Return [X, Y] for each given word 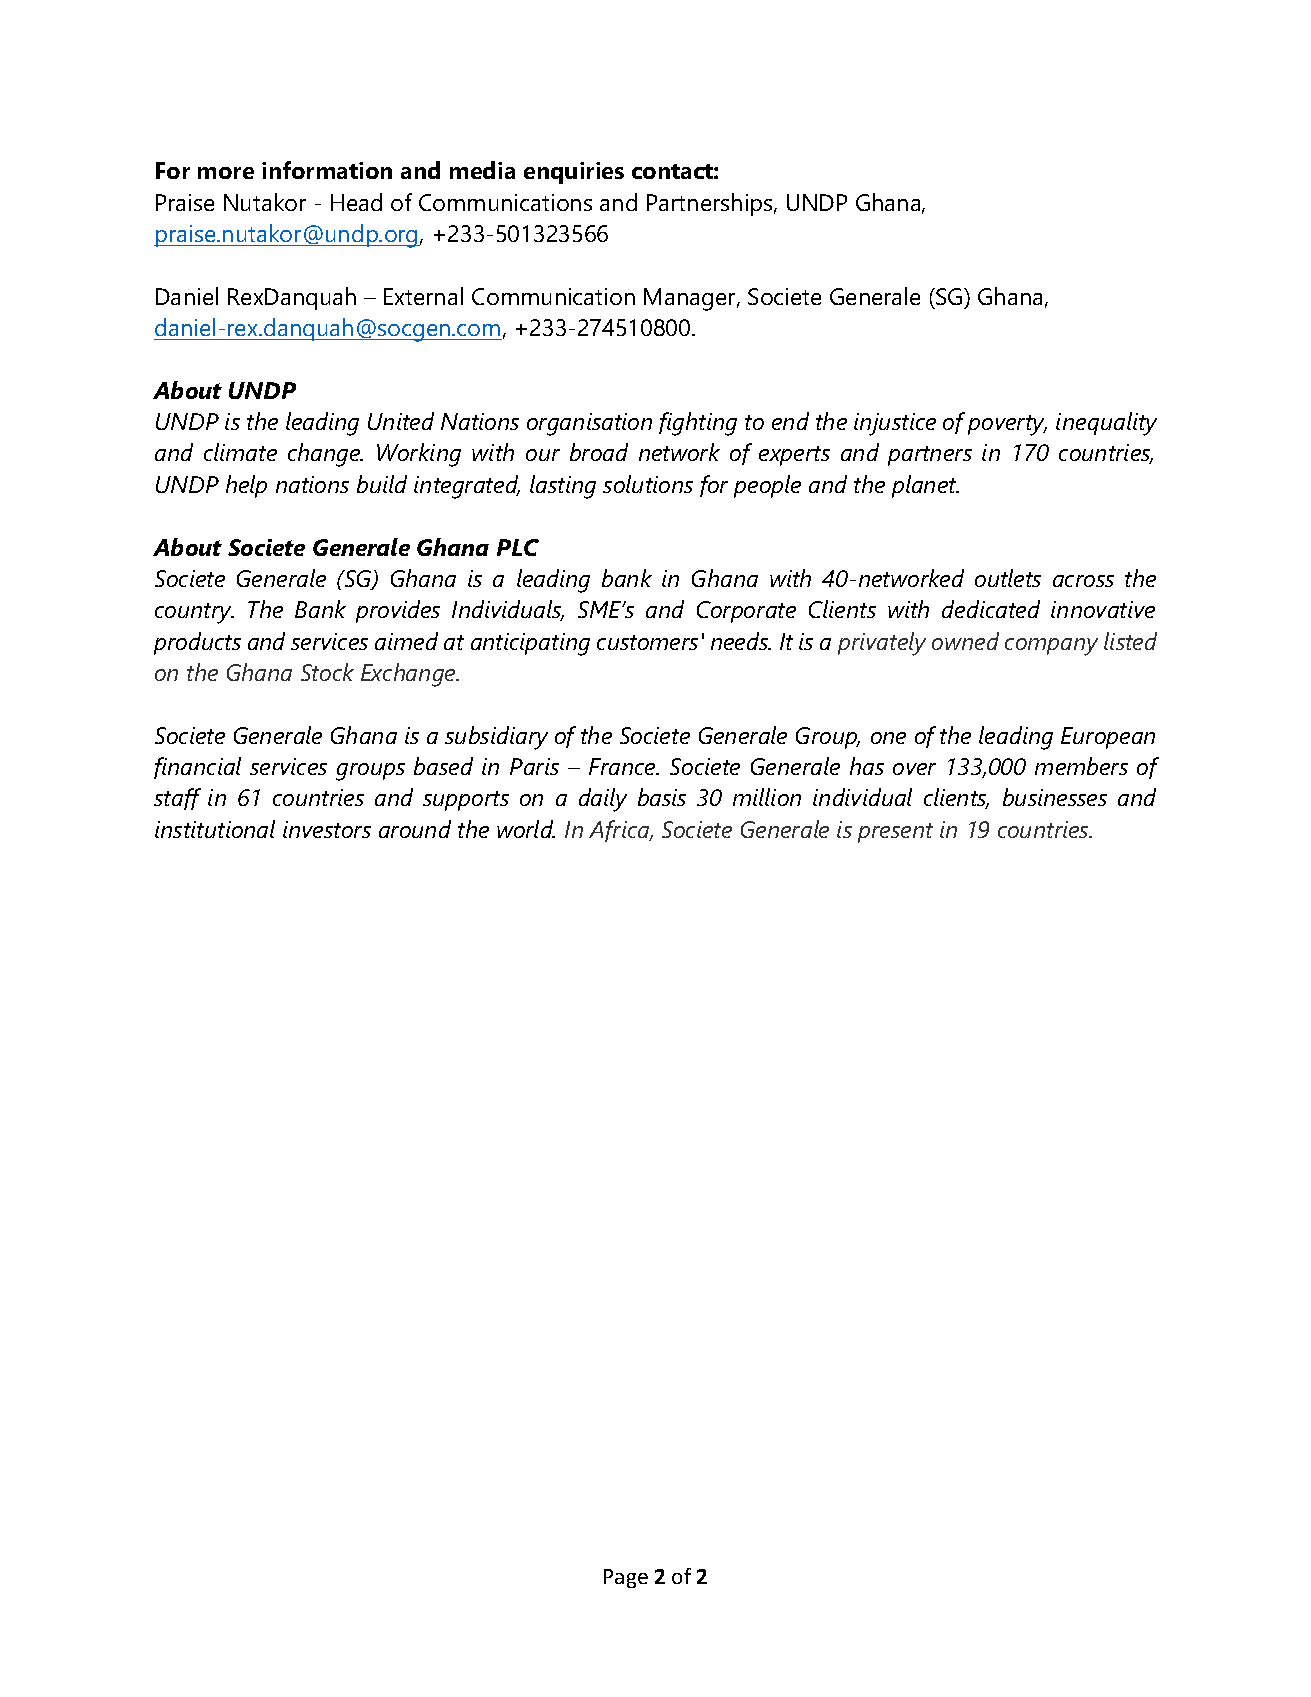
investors [327, 829]
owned [965, 641]
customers [647, 642]
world [526, 829]
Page [626, 1578]
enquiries [574, 173]
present [895, 833]
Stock [327, 672]
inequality [1106, 424]
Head [356, 202]
